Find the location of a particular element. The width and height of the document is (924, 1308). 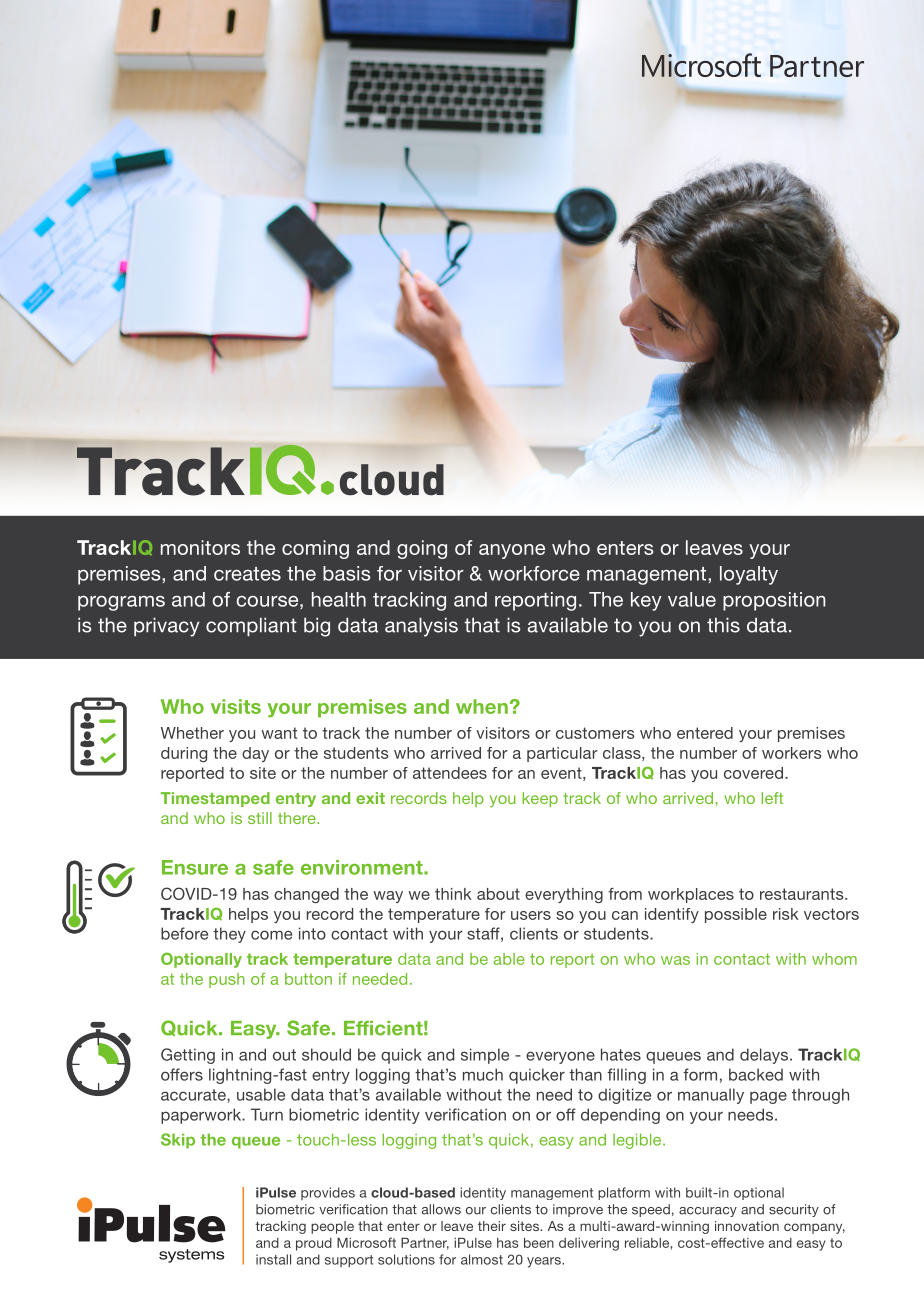

creates is located at coordinates (247, 574).
